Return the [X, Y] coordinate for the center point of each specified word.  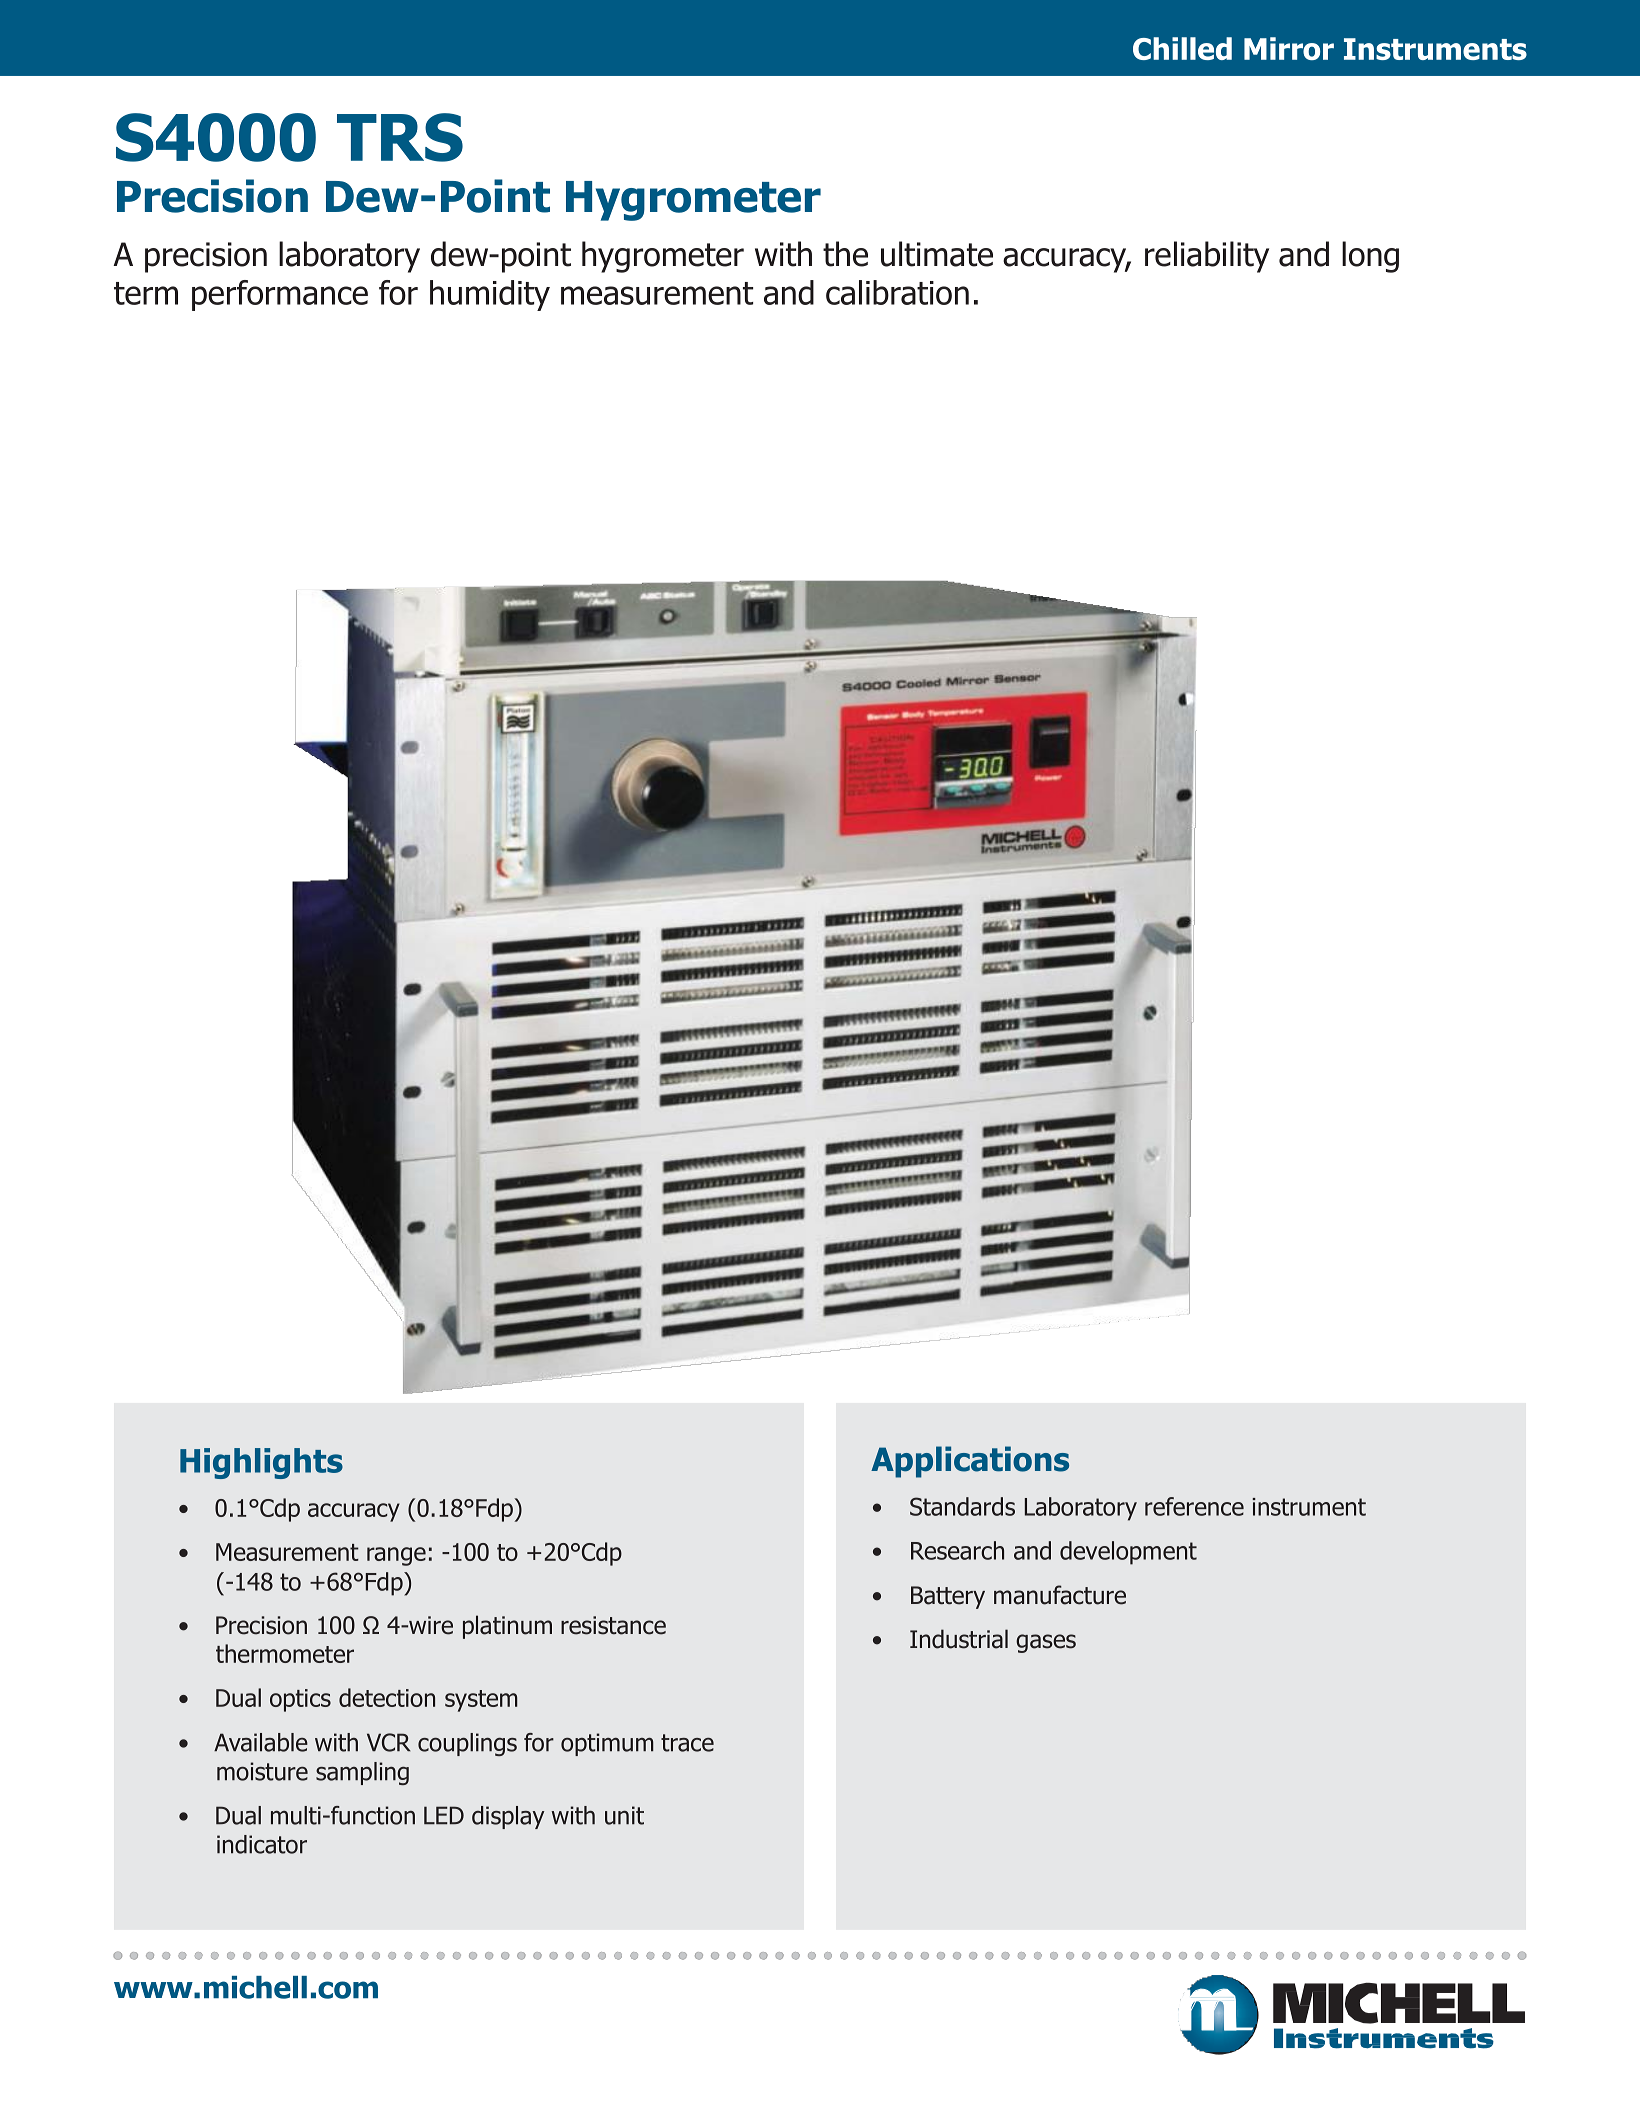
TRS [400, 137]
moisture [262, 1771]
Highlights [261, 1463]
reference [1194, 1506]
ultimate [937, 254]
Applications [970, 1462]
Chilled [1182, 48]
